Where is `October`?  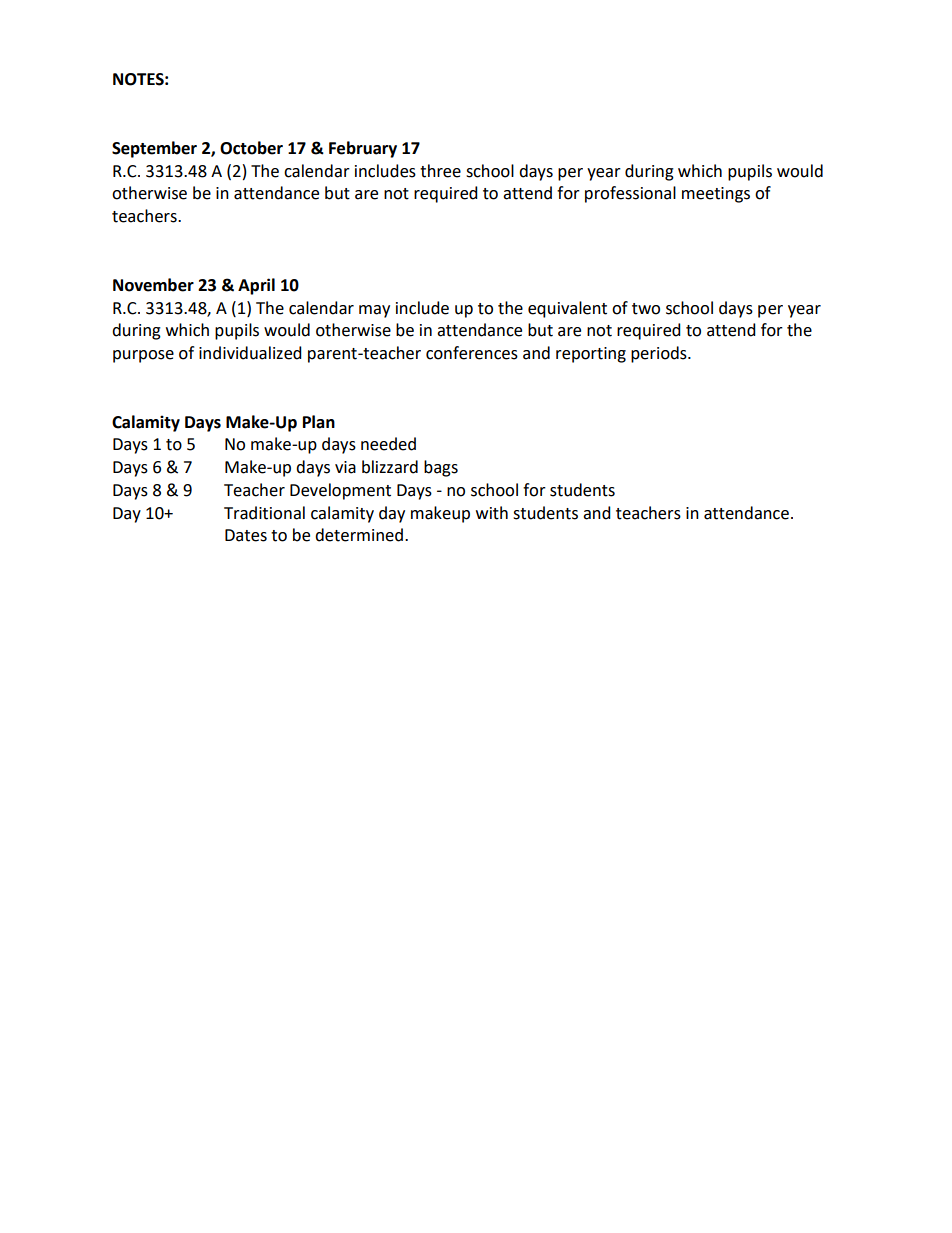 October is located at coordinates (251, 148).
